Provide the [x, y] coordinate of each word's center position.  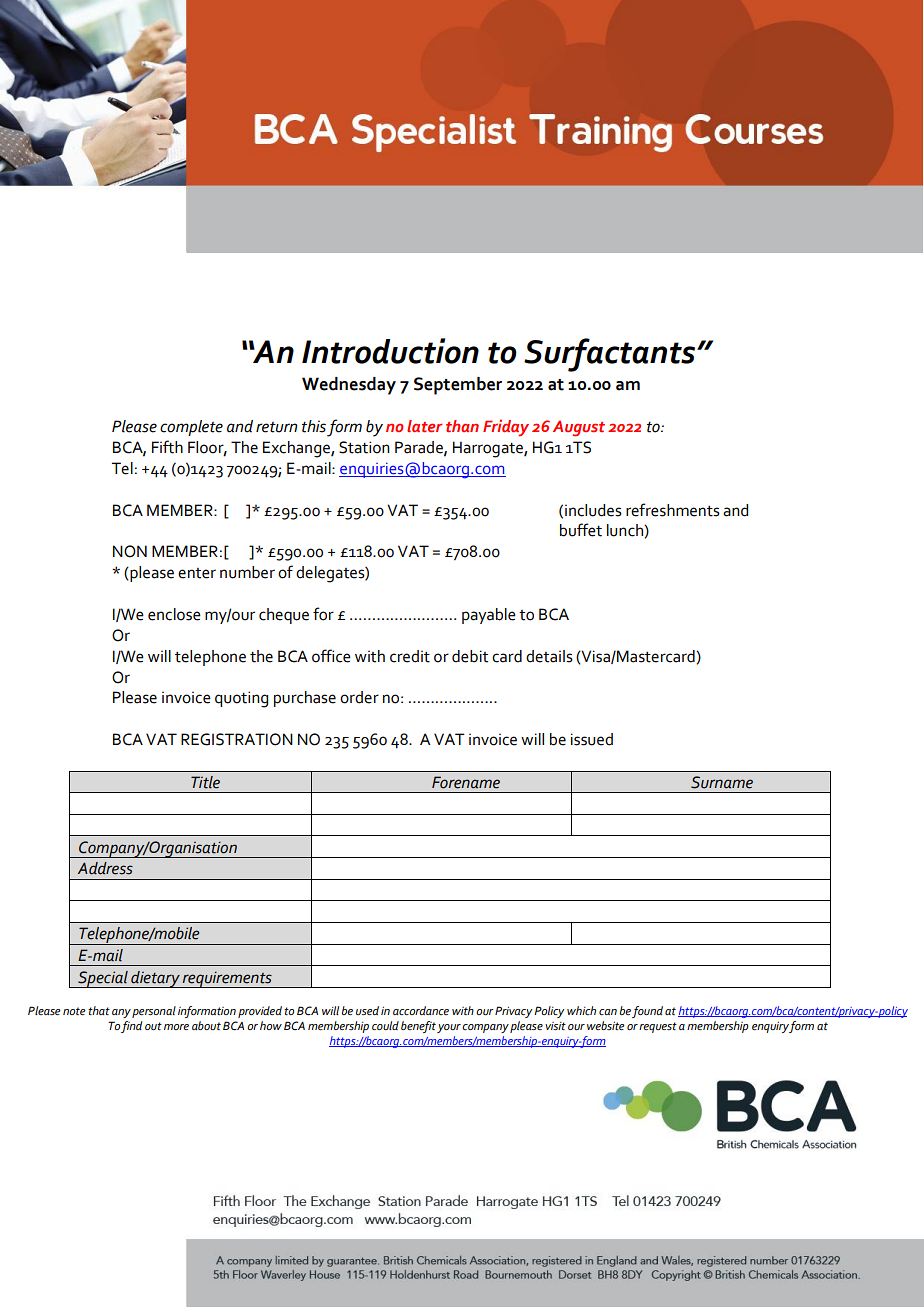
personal [154, 1012]
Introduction [390, 351]
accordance [421, 1010]
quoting [241, 699]
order [359, 697]
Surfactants [611, 355]
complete [191, 428]
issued [592, 739]
